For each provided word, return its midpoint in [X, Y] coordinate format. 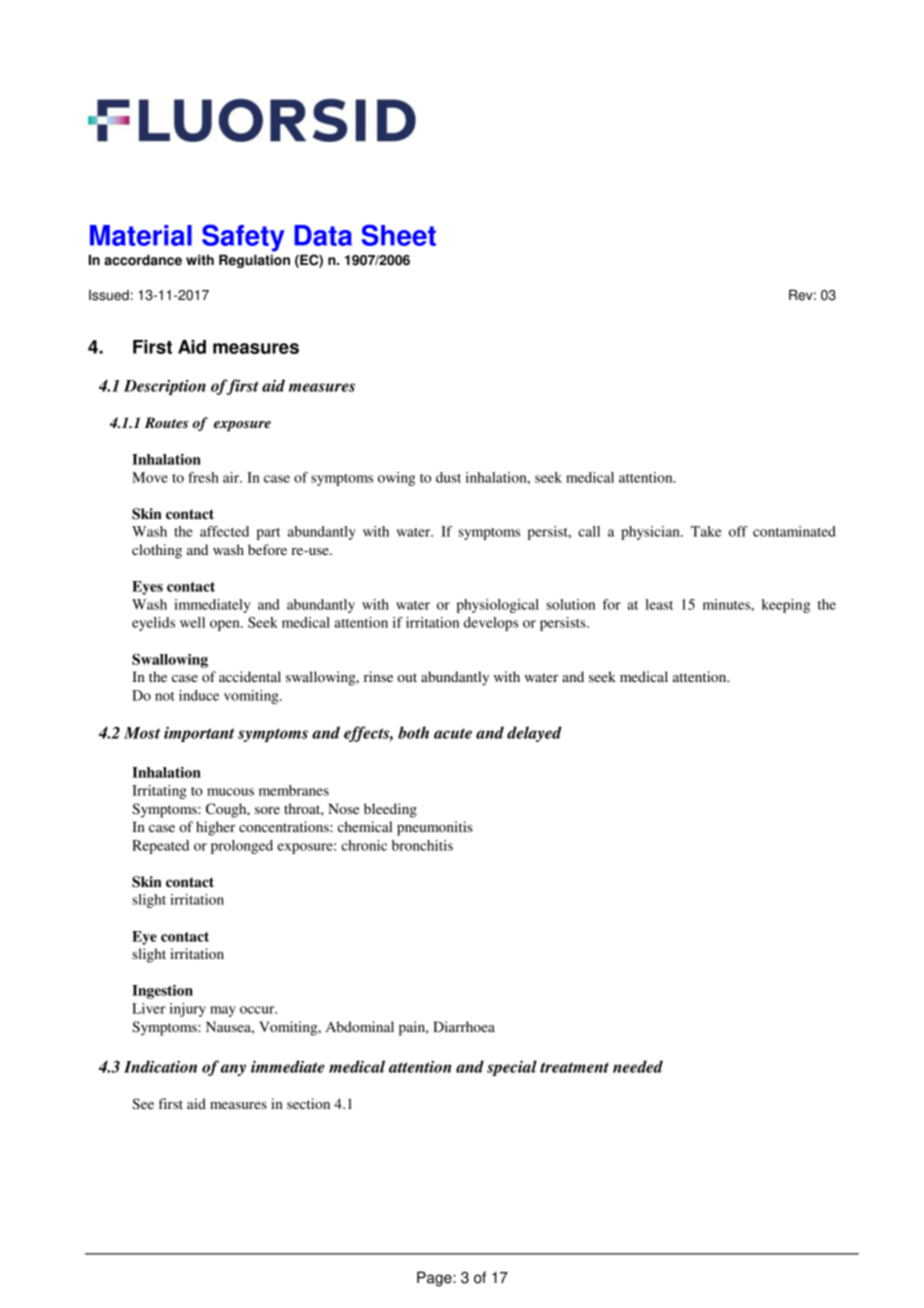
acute [453, 733]
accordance [143, 260]
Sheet [398, 235]
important [199, 734]
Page [435, 1279]
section [308, 1103]
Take [706, 531]
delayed [534, 734]
